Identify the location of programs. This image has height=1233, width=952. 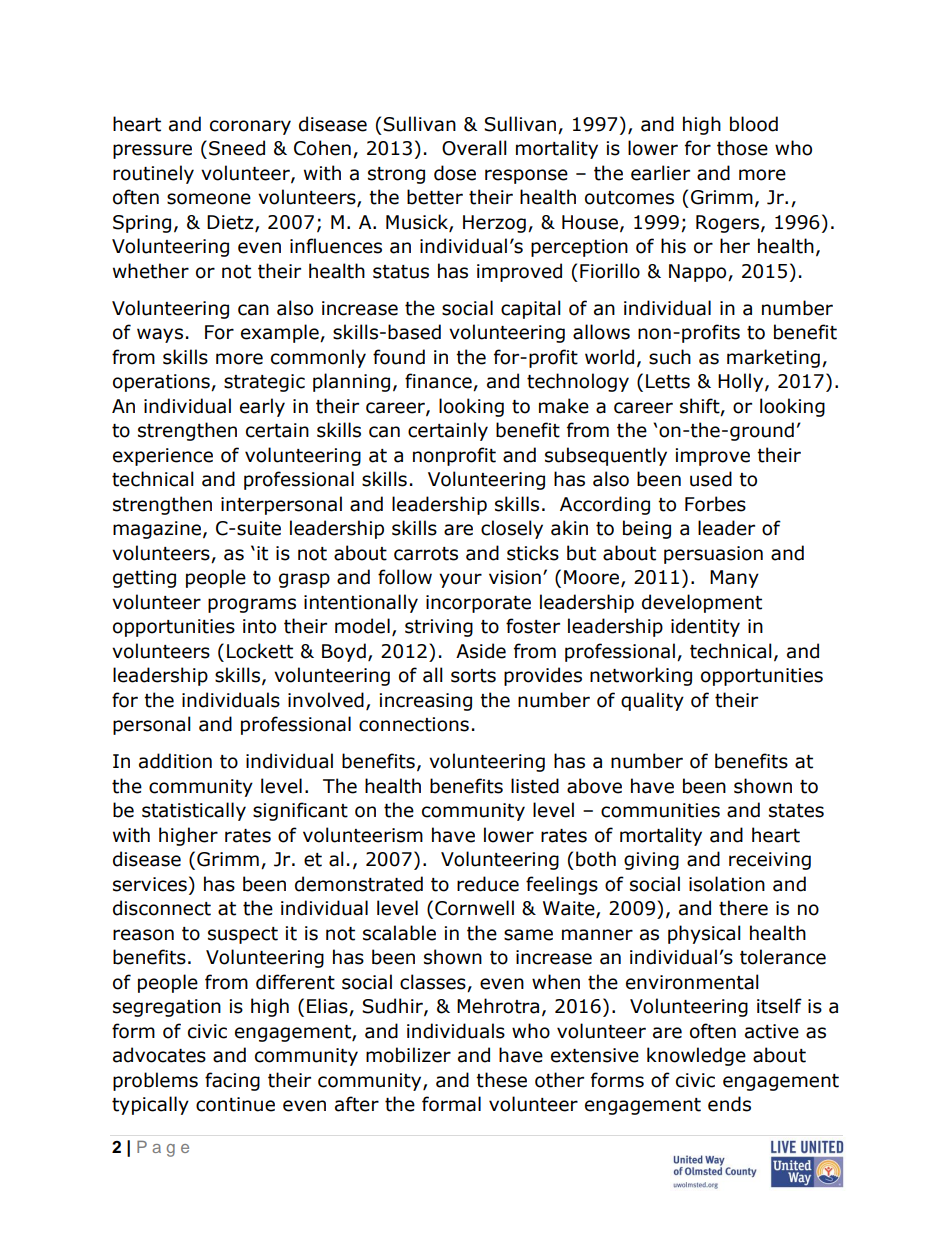
(252, 605).
